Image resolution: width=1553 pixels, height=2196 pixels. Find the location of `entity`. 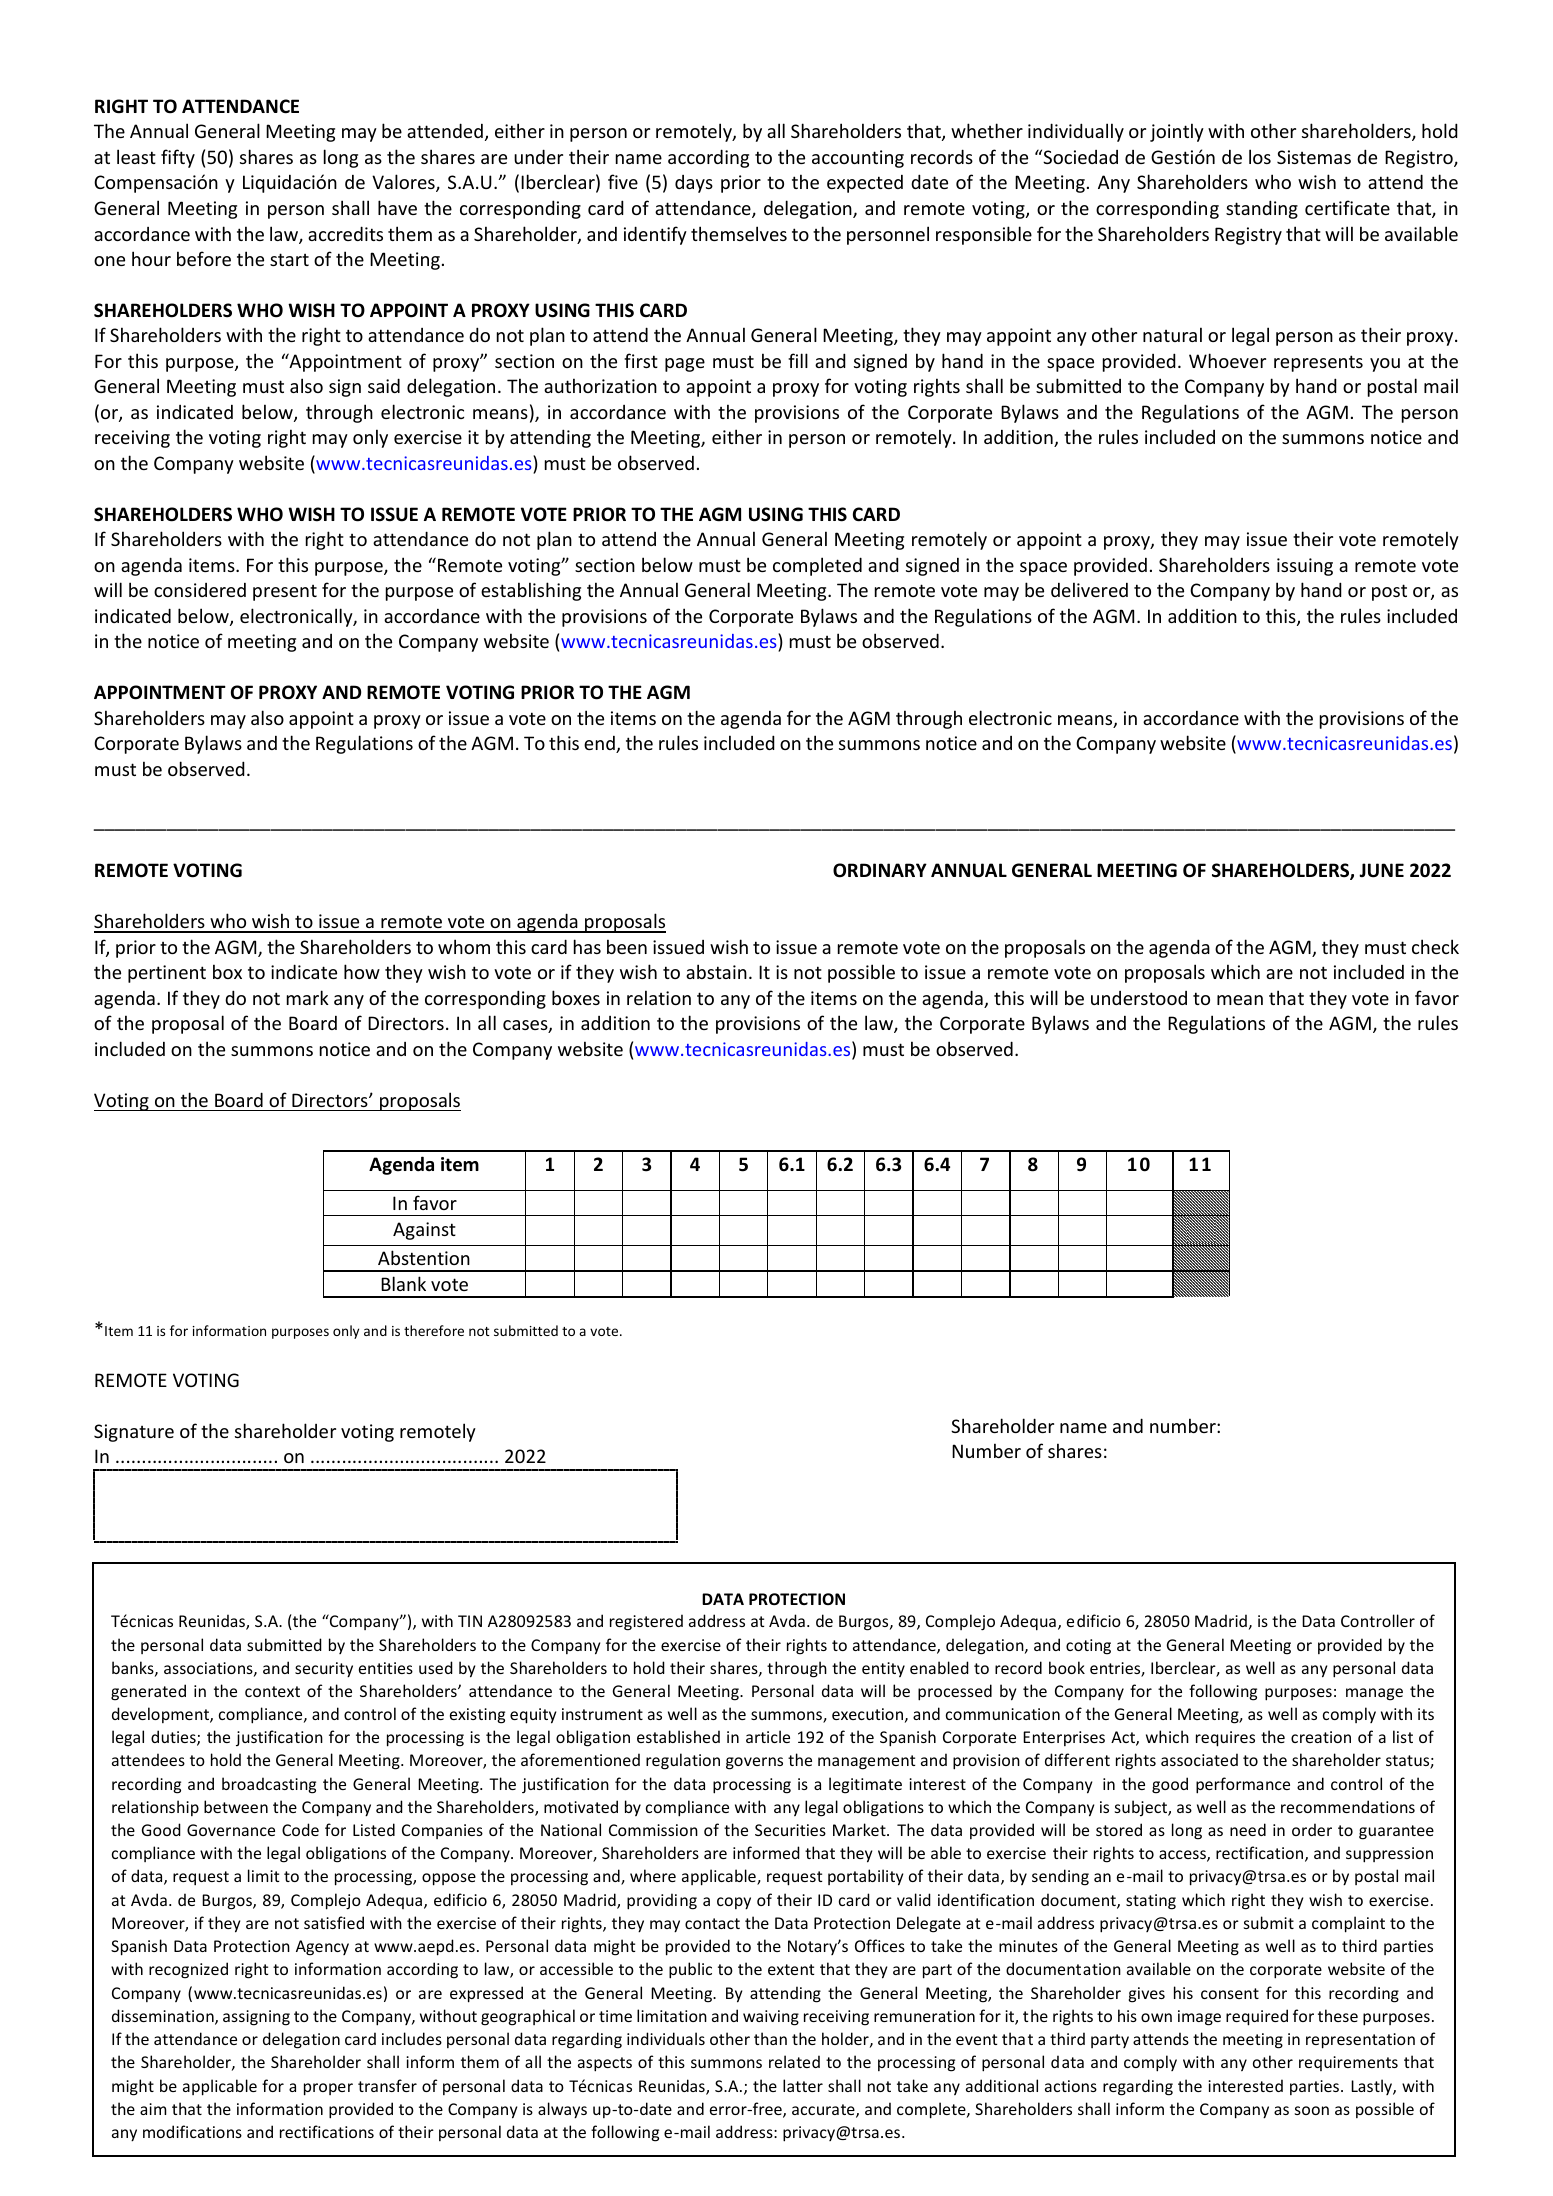

entity is located at coordinates (883, 1669).
